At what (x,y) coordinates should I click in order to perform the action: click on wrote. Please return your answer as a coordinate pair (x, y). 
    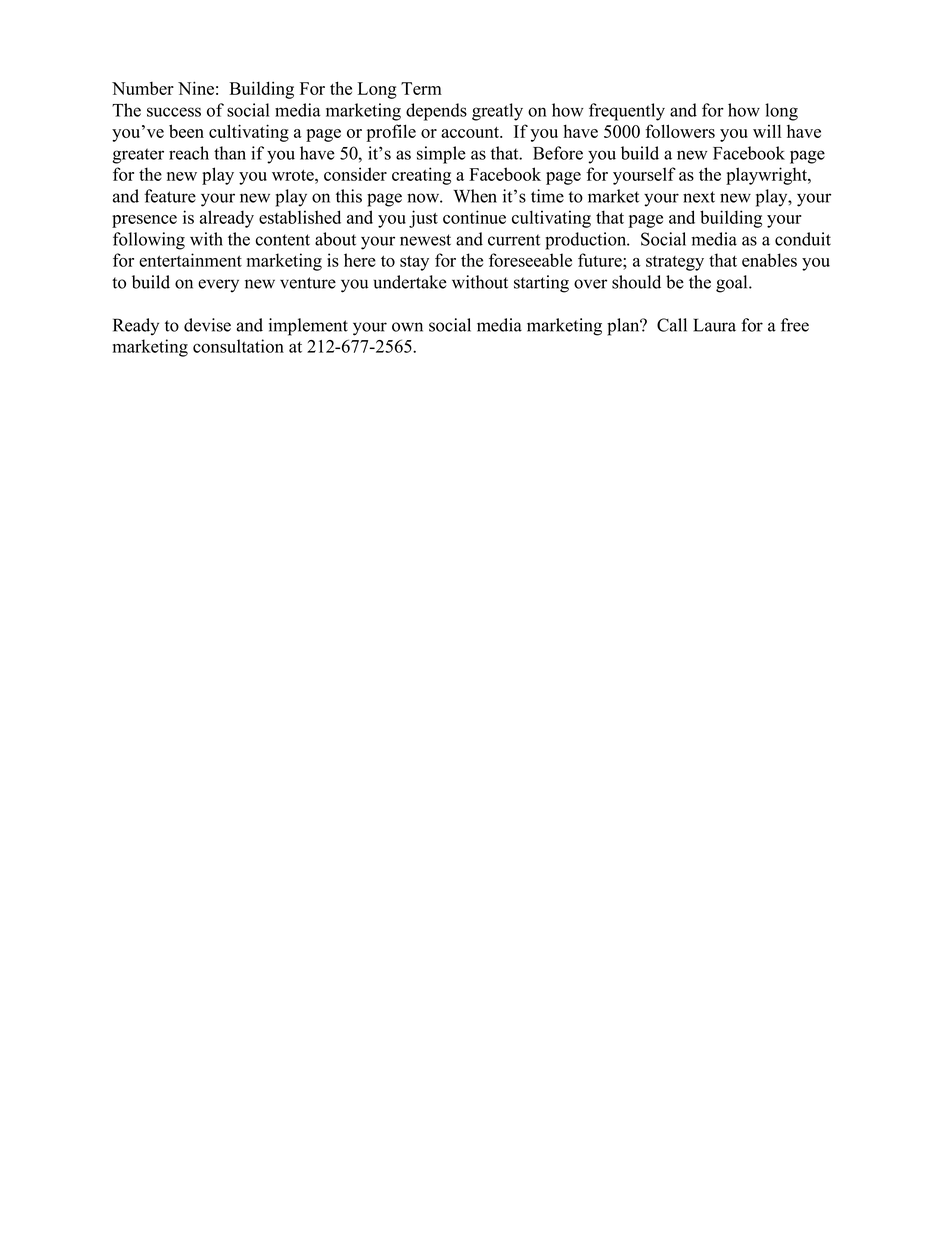
    Looking at the image, I should click on (294, 175).
